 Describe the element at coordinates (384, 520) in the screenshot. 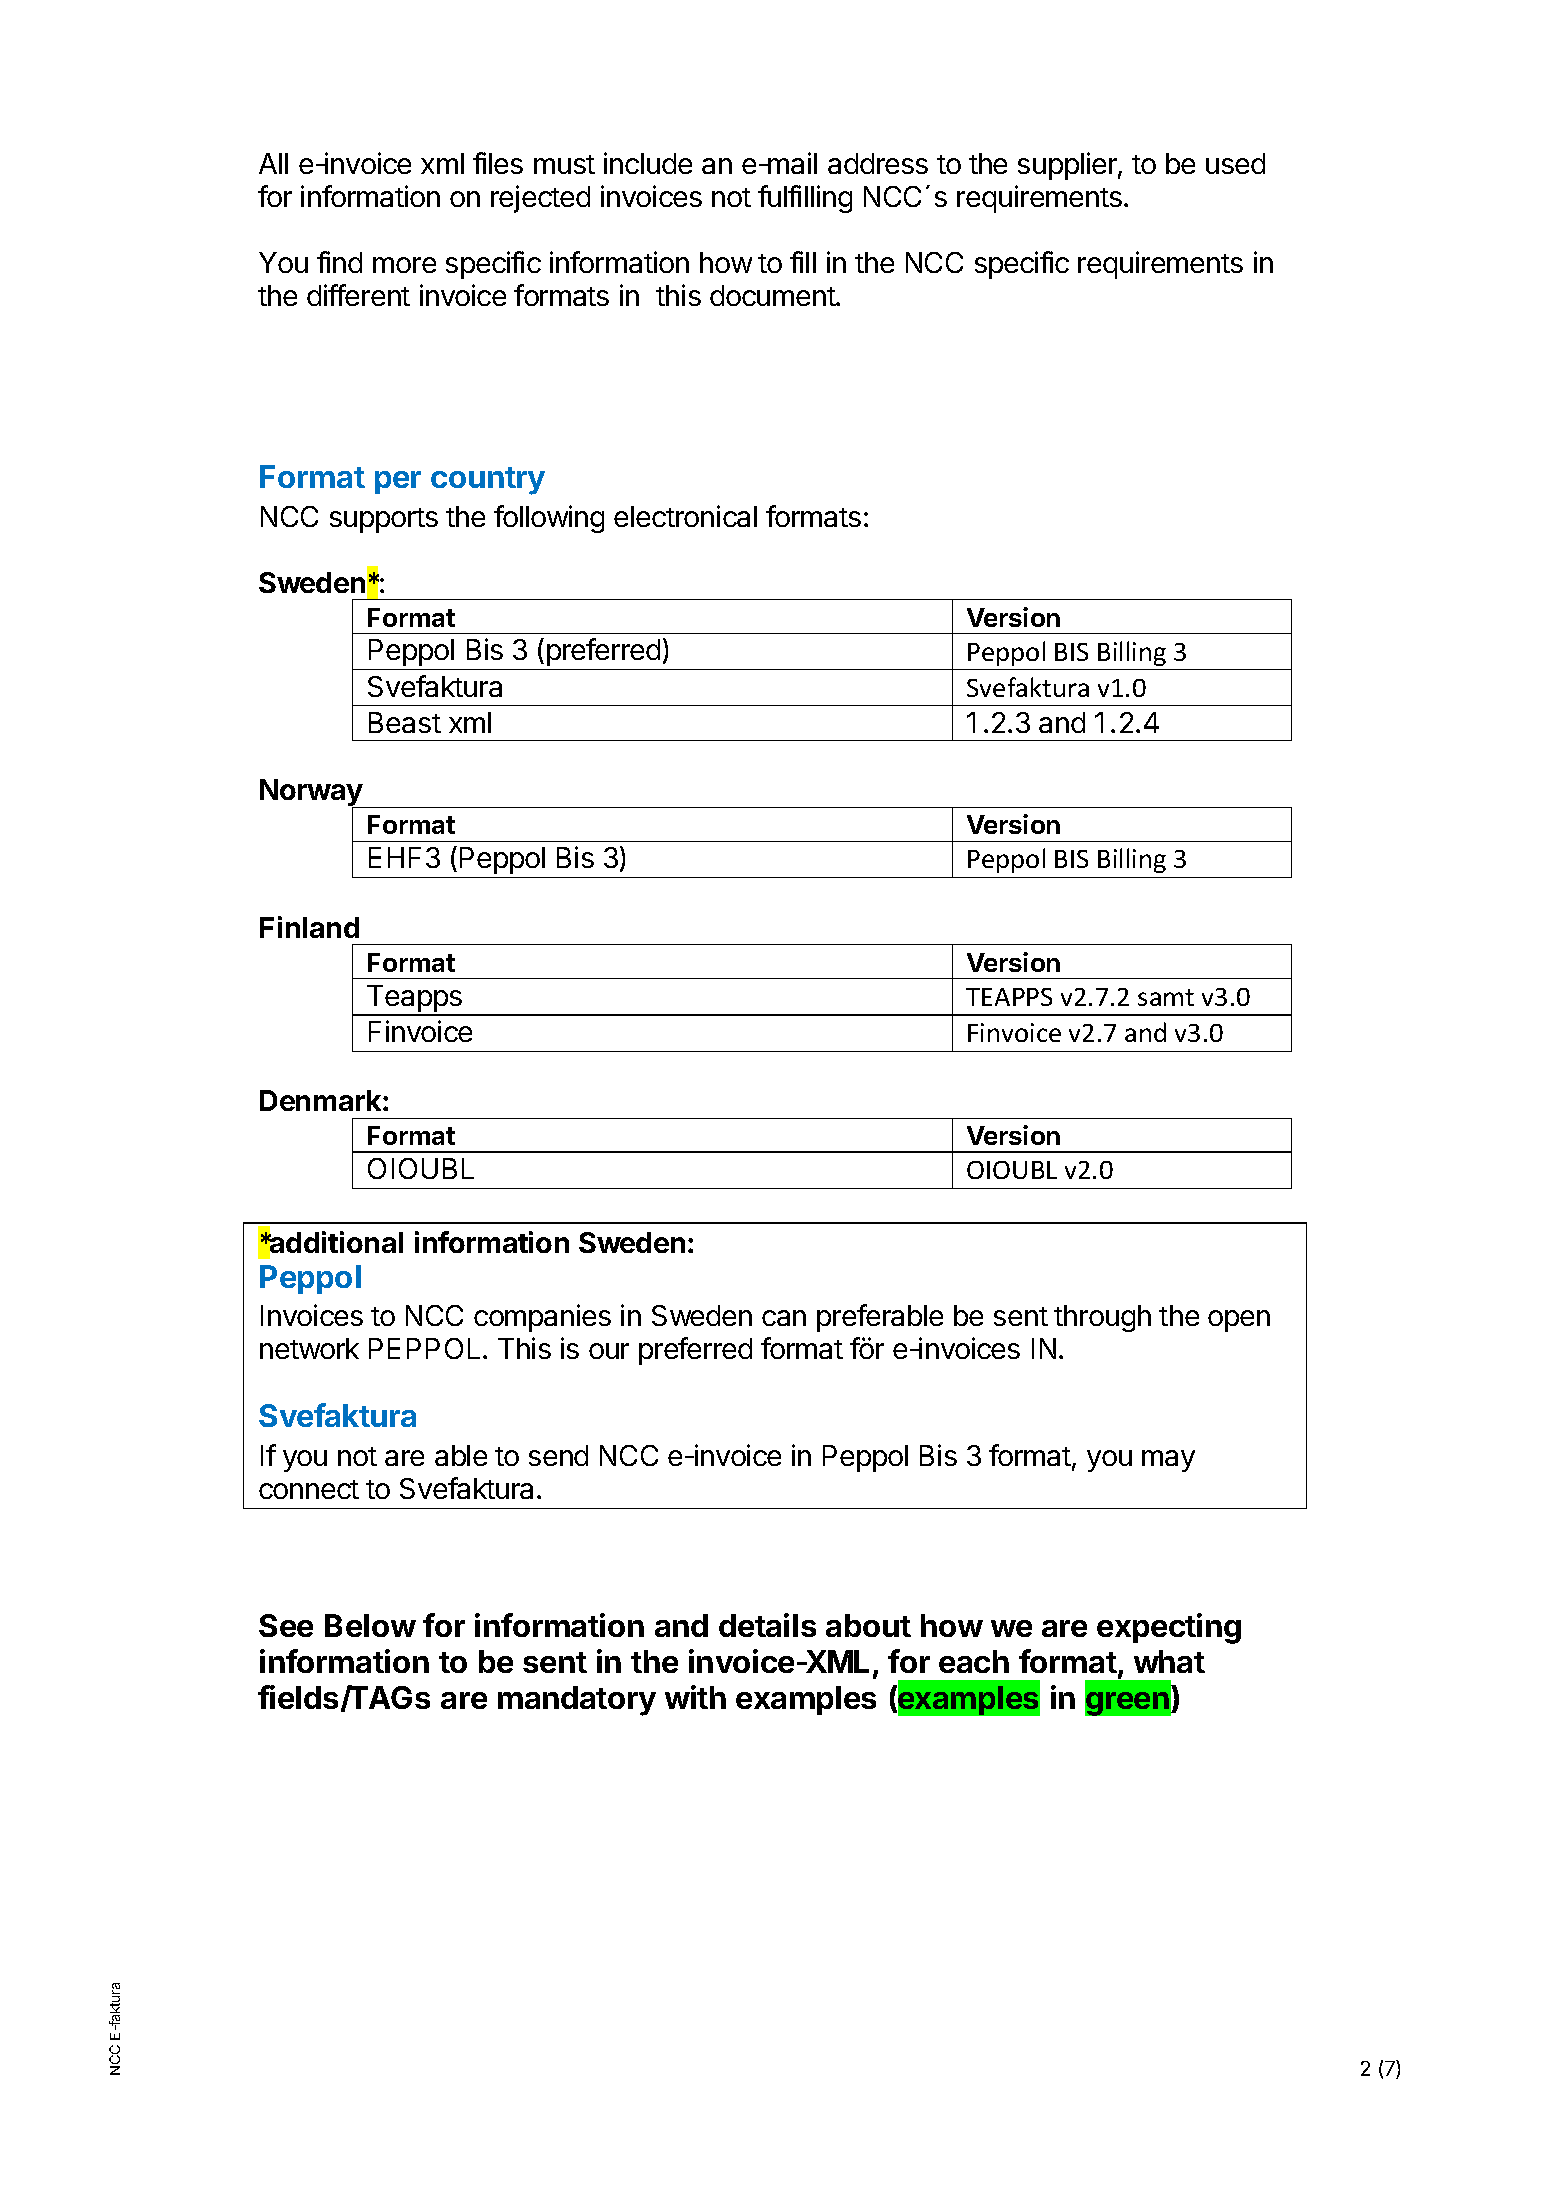

I see `supports` at that location.
